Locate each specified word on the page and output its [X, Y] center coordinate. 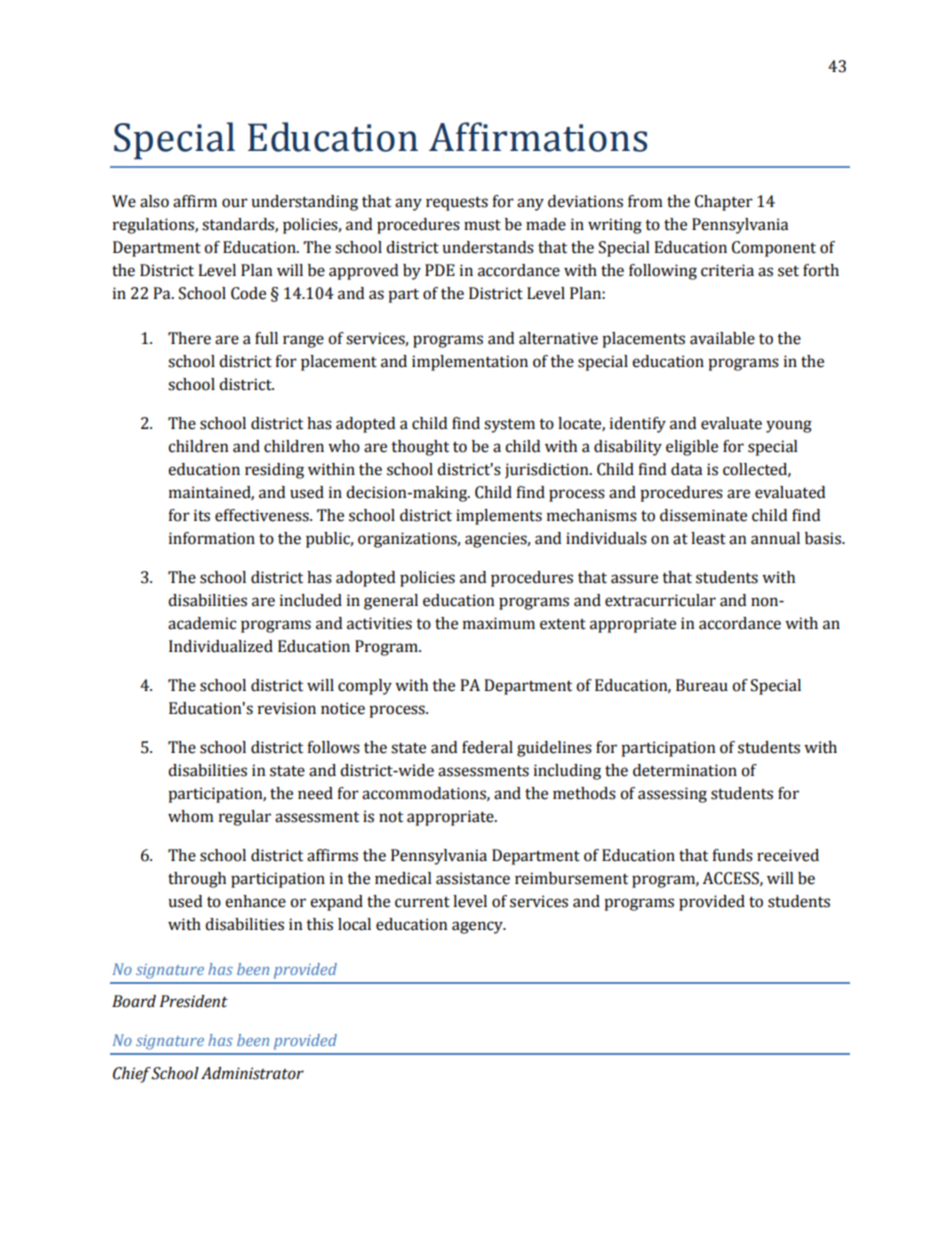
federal [487, 747]
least [708, 538]
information [212, 538]
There [189, 338]
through [197, 880]
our [235, 203]
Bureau [702, 685]
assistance [473, 878]
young [789, 426]
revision [287, 708]
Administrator [252, 1073]
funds [732, 855]
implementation [470, 363]
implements [499, 517]
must [482, 225]
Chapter [724, 203]
